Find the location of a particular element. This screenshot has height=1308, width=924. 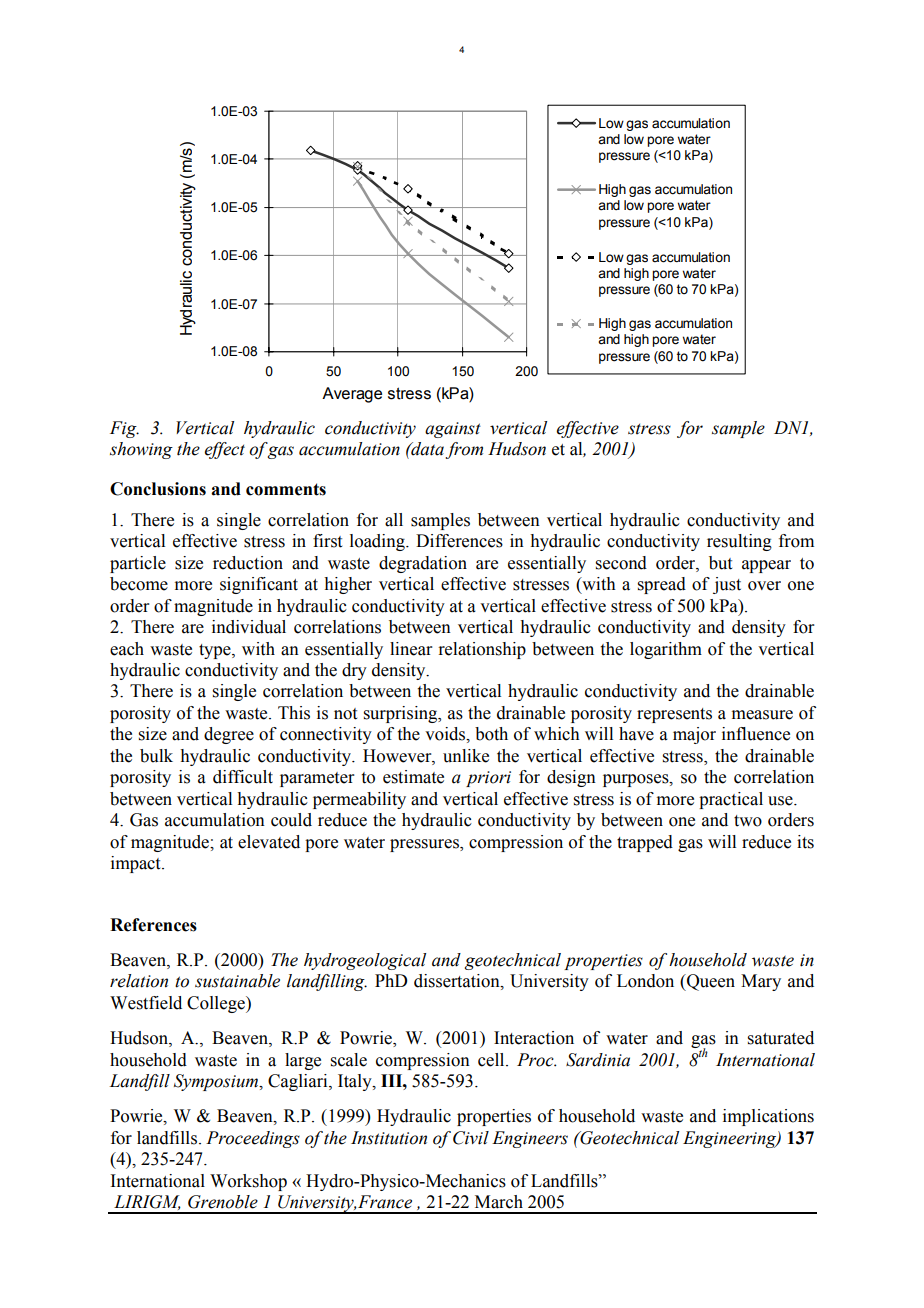

priori is located at coordinates (488, 779).
